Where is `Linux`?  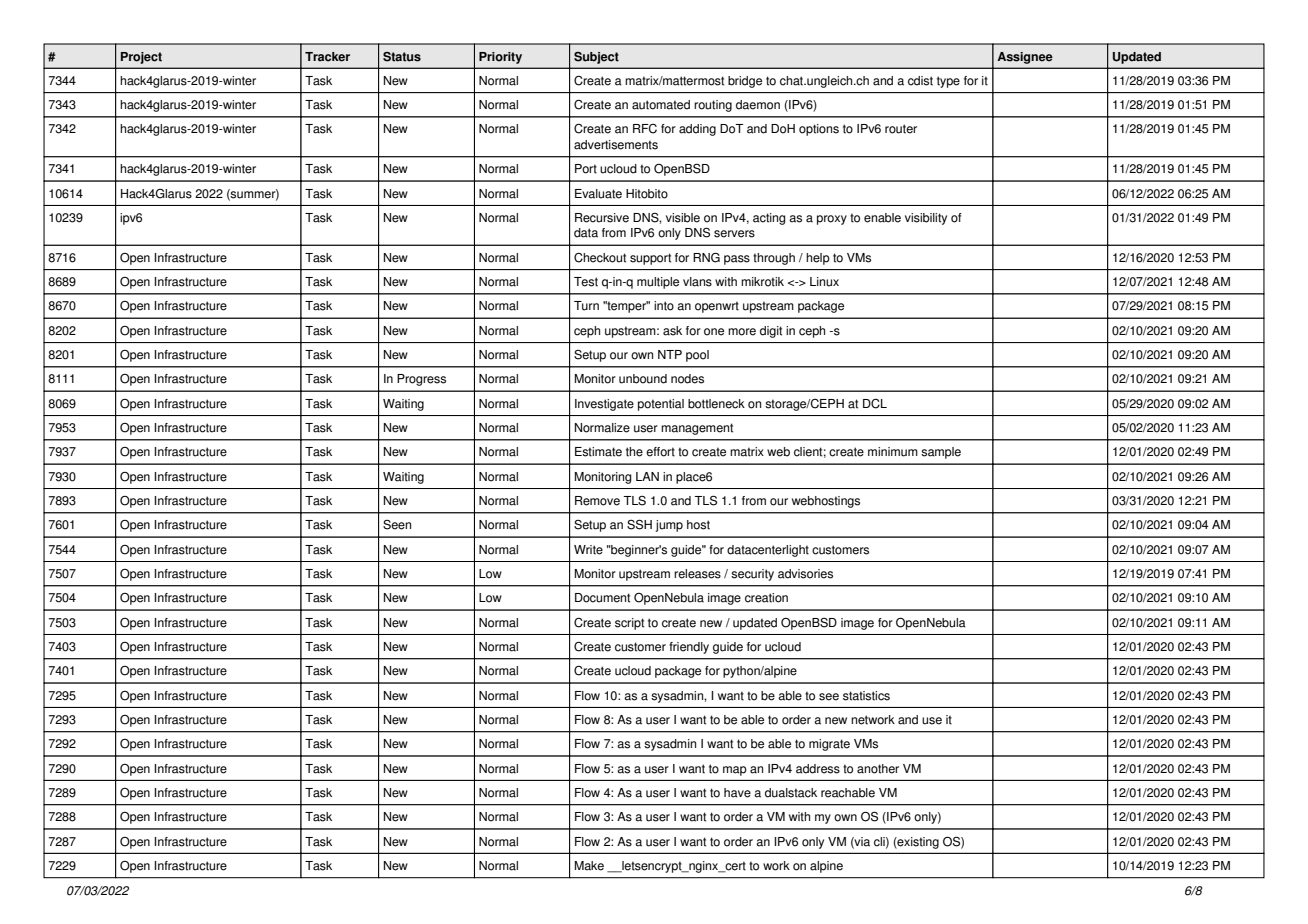 Linux is located at coordinates (824, 282).
